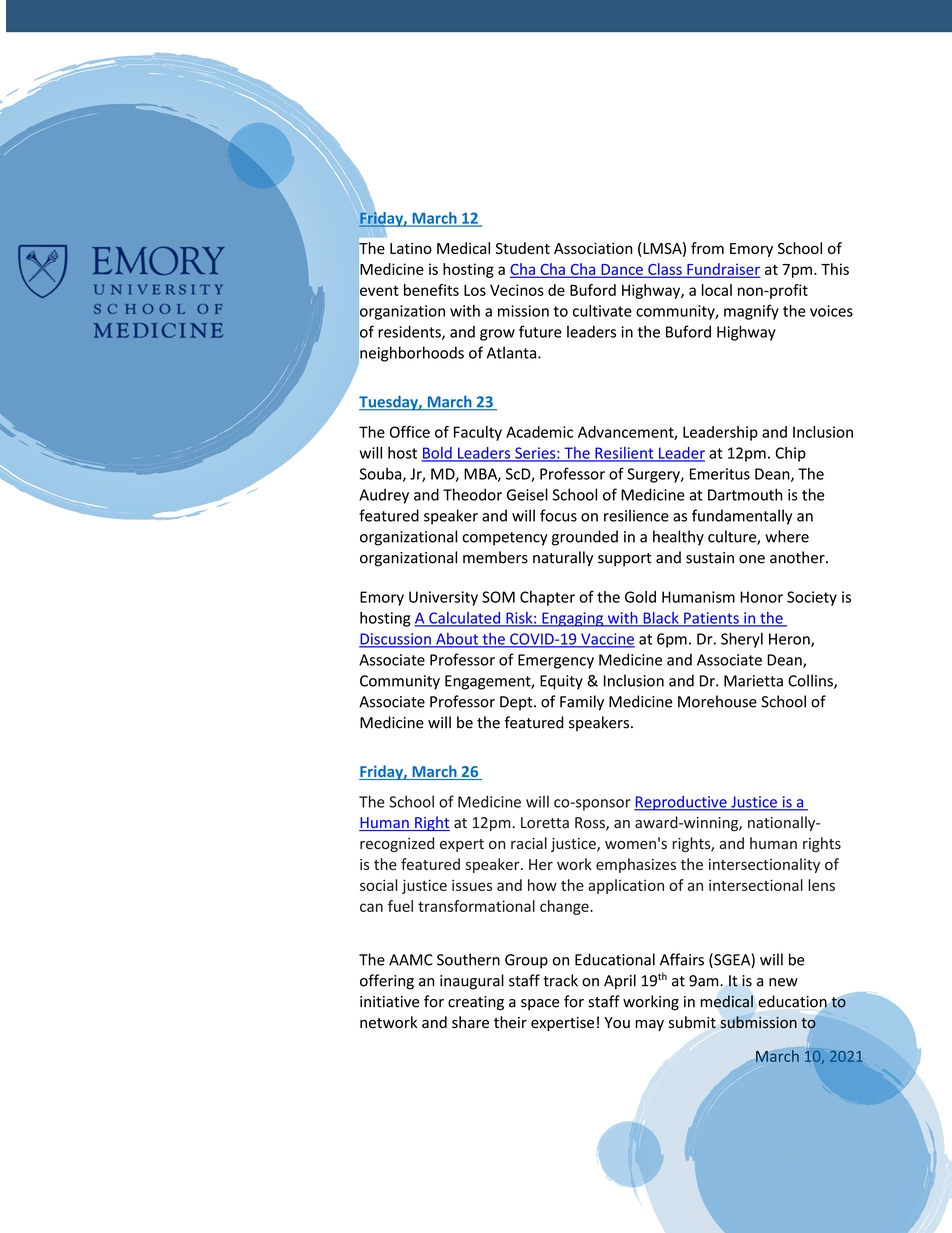  Describe the element at coordinates (821, 885) in the screenshot. I see `lens` at that location.
